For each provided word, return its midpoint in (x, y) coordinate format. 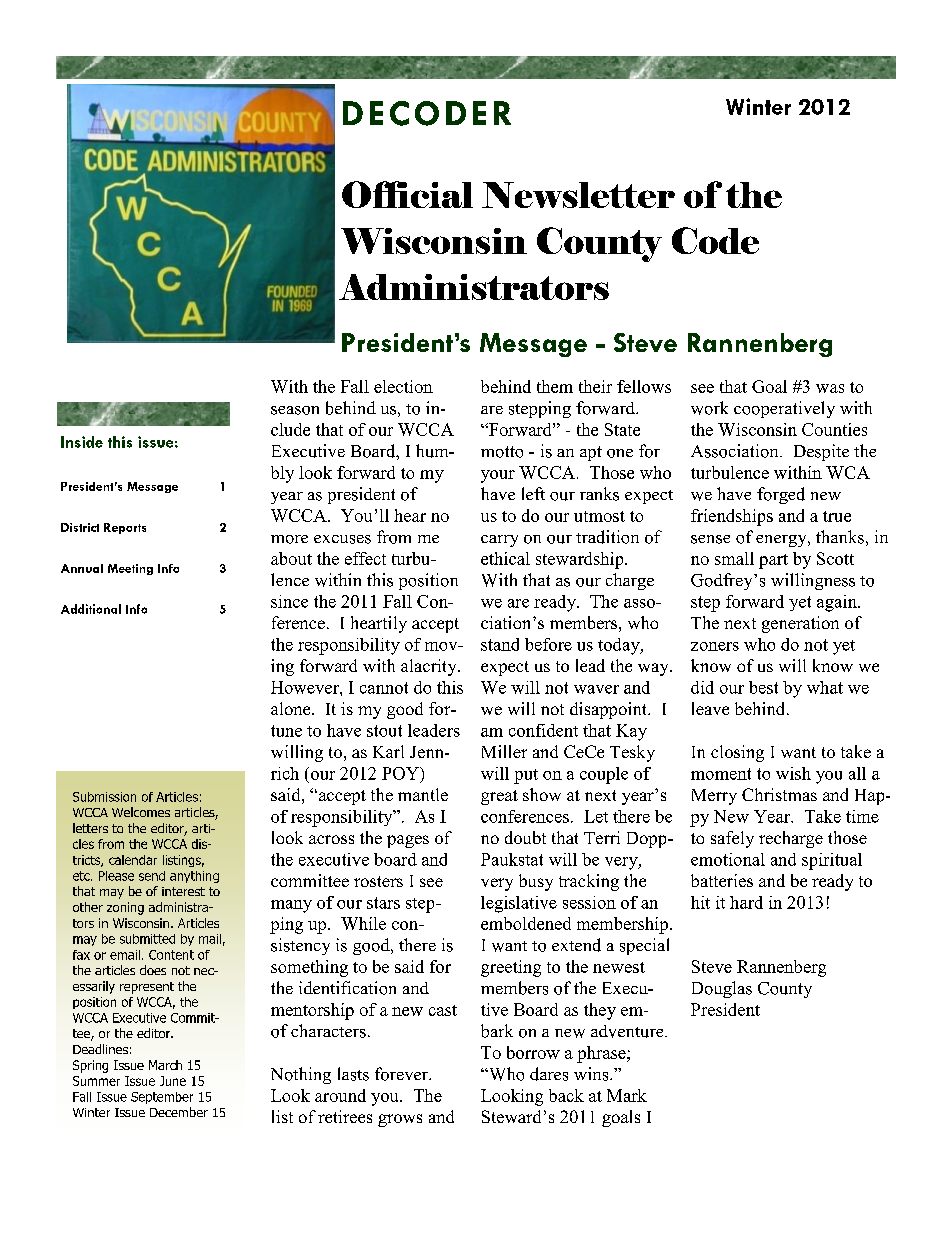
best (763, 687)
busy (536, 882)
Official (407, 194)
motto (502, 452)
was (830, 388)
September (162, 1098)
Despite (821, 452)
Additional (91, 609)
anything (194, 877)
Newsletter (578, 195)
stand (500, 644)
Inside (82, 442)
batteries (722, 880)
